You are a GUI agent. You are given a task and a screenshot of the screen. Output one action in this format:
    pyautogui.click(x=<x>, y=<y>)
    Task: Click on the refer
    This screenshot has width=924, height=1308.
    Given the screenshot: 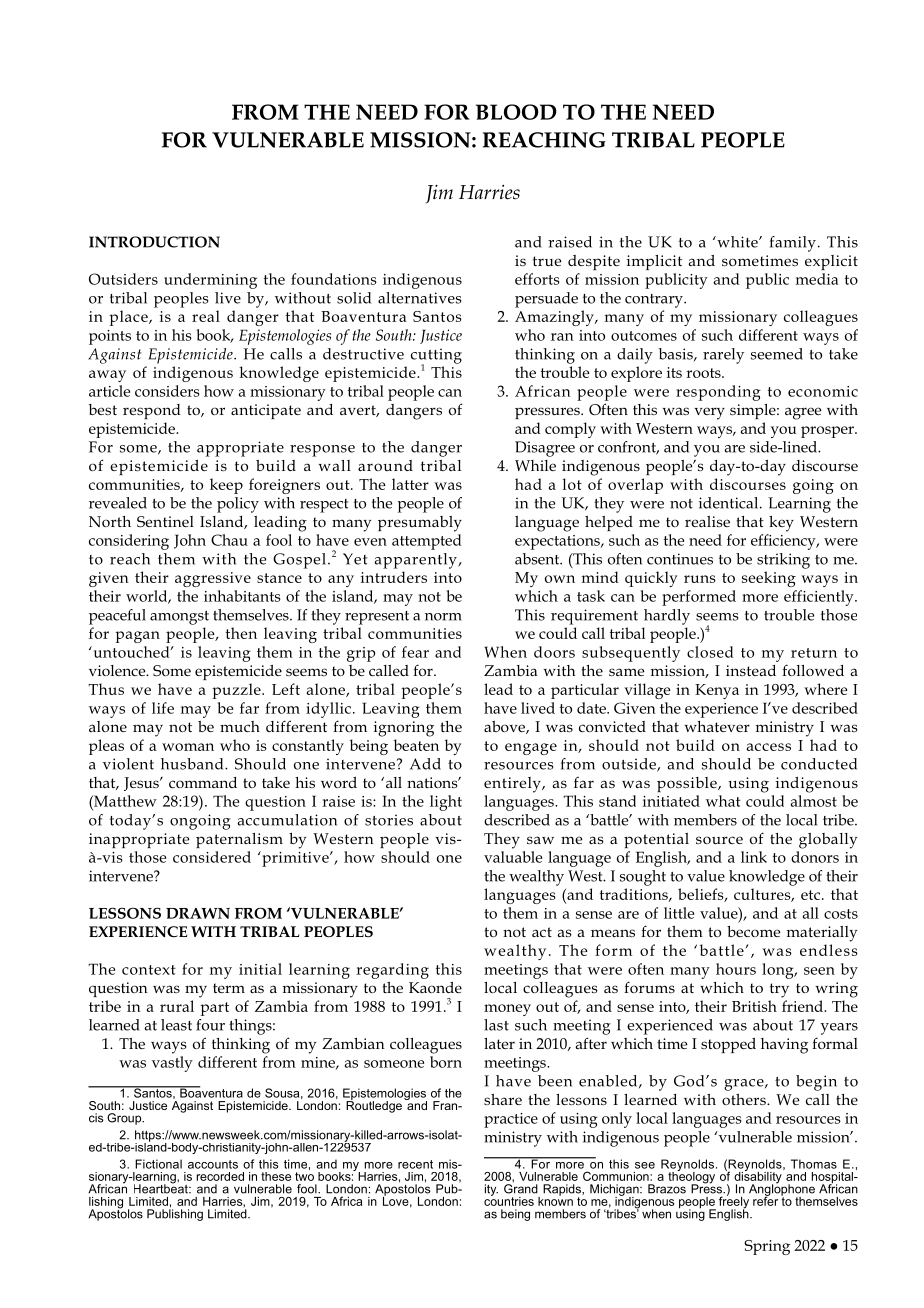 What is the action you would take?
    pyautogui.click(x=765, y=1200)
